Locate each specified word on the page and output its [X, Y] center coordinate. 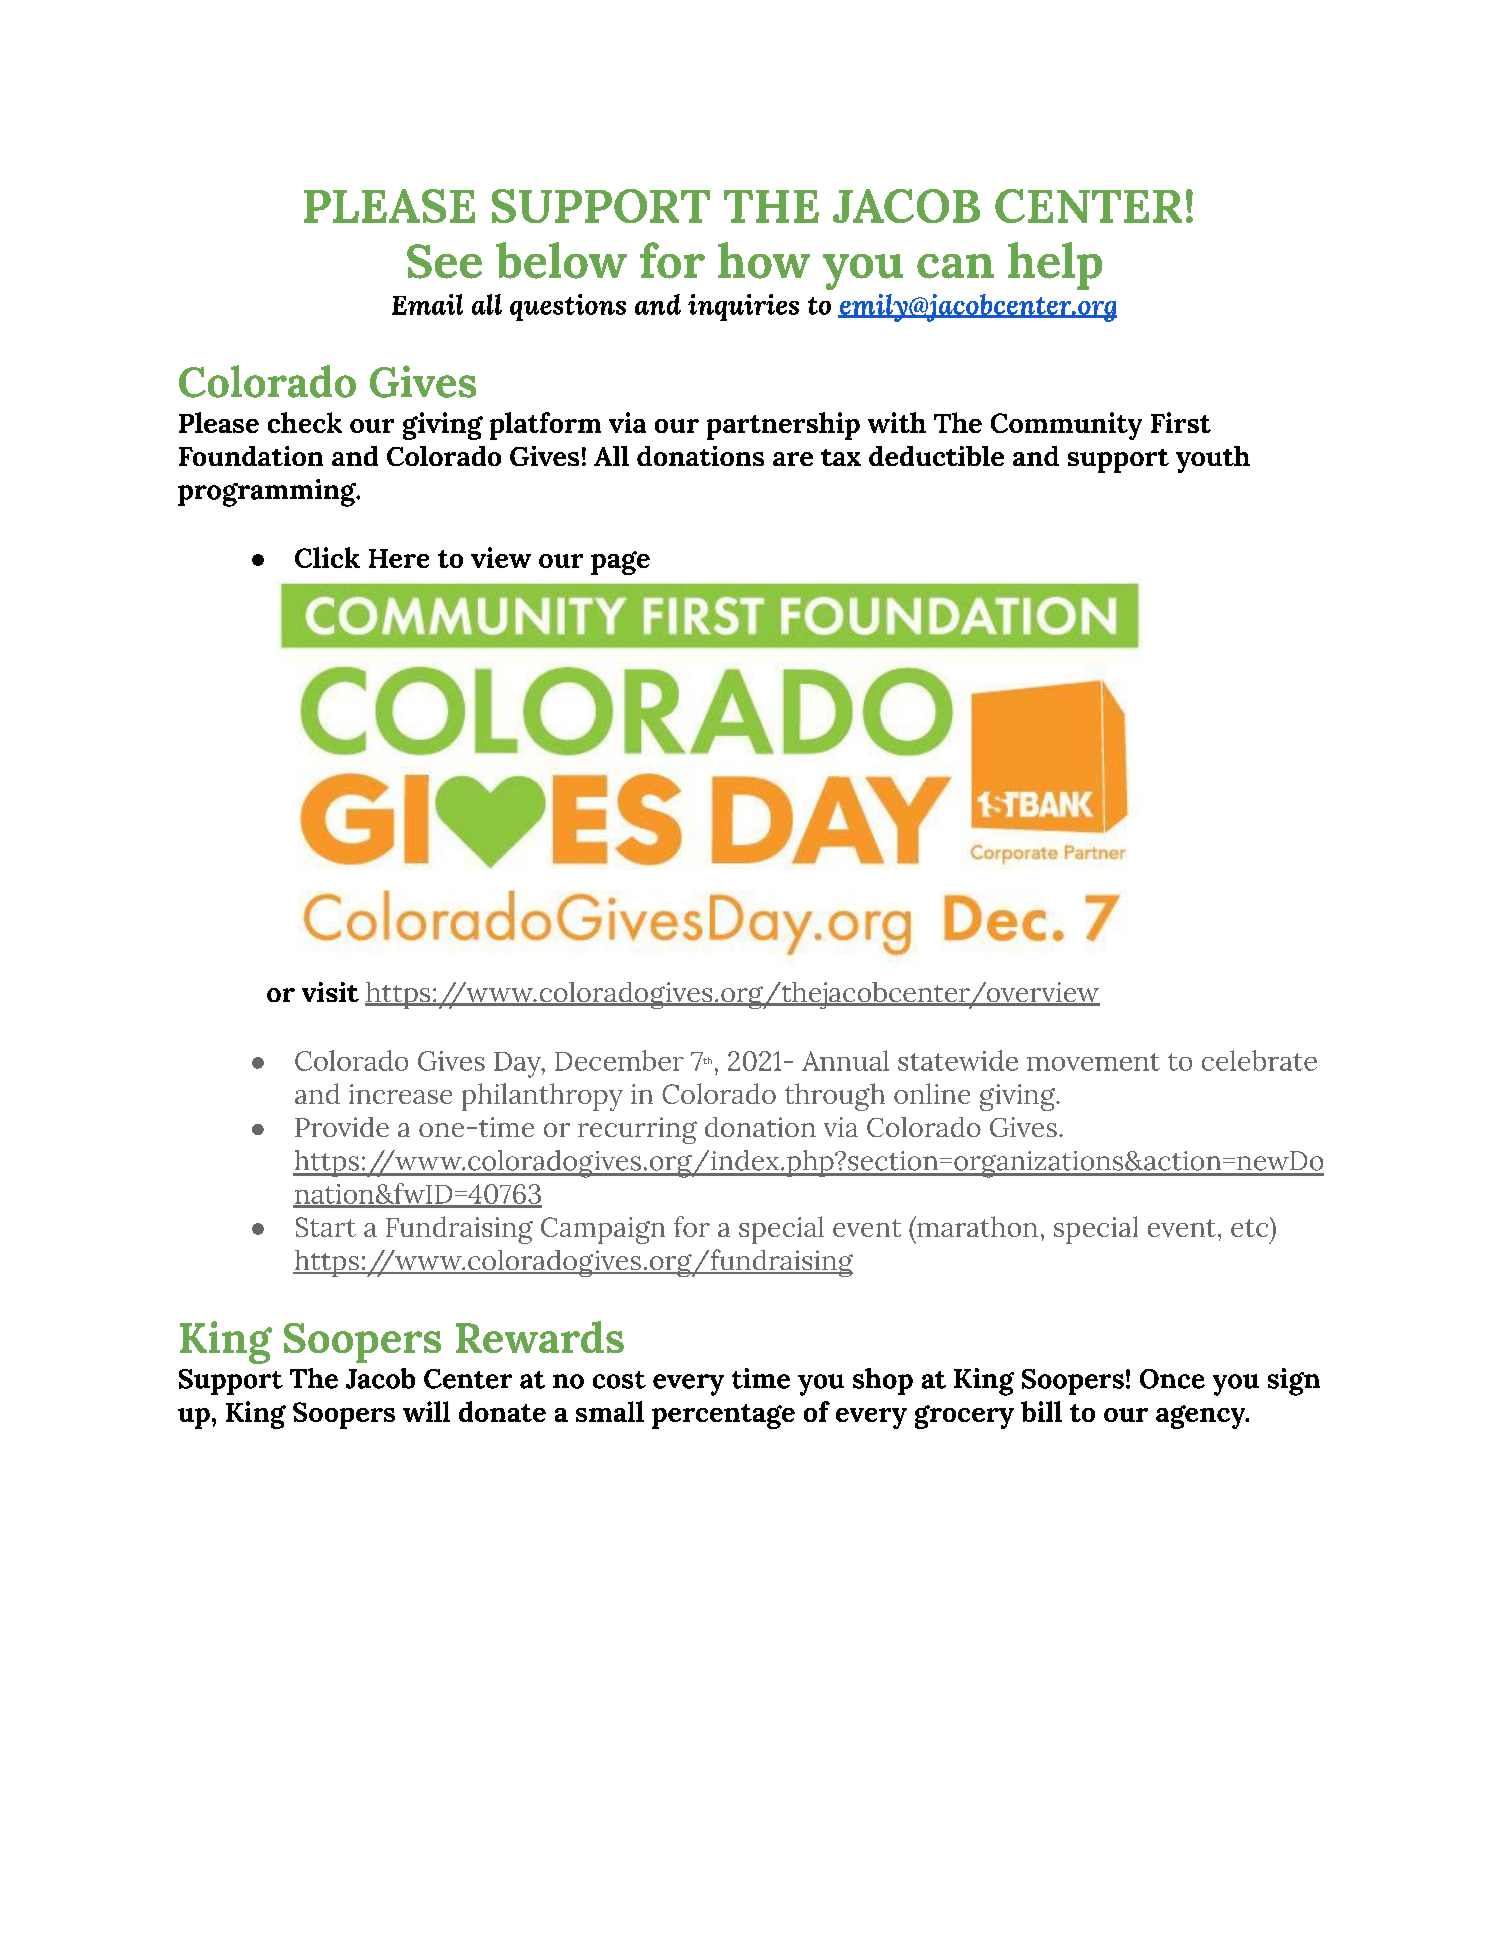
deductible [936, 456]
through [835, 1097]
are [793, 459]
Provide [342, 1127]
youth [1213, 459]
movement [1093, 1062]
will [426, 1411]
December [619, 1060]
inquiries [743, 307]
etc [1251, 1227]
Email [427, 304]
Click [327, 557]
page [620, 563]
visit [330, 992]
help [1055, 266]
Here [399, 558]
